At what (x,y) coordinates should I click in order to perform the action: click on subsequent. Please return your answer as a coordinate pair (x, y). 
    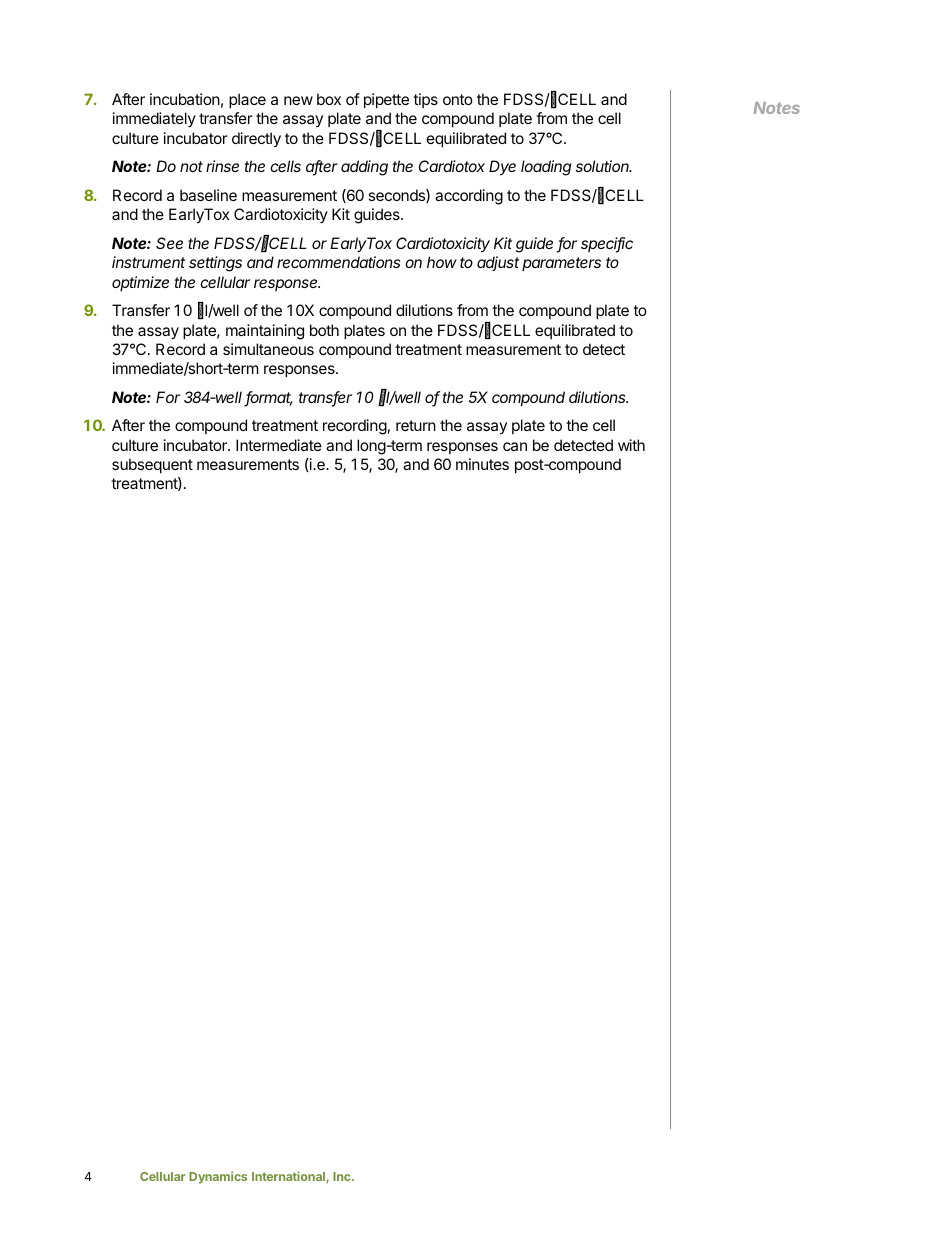
    Looking at the image, I should click on (152, 465).
